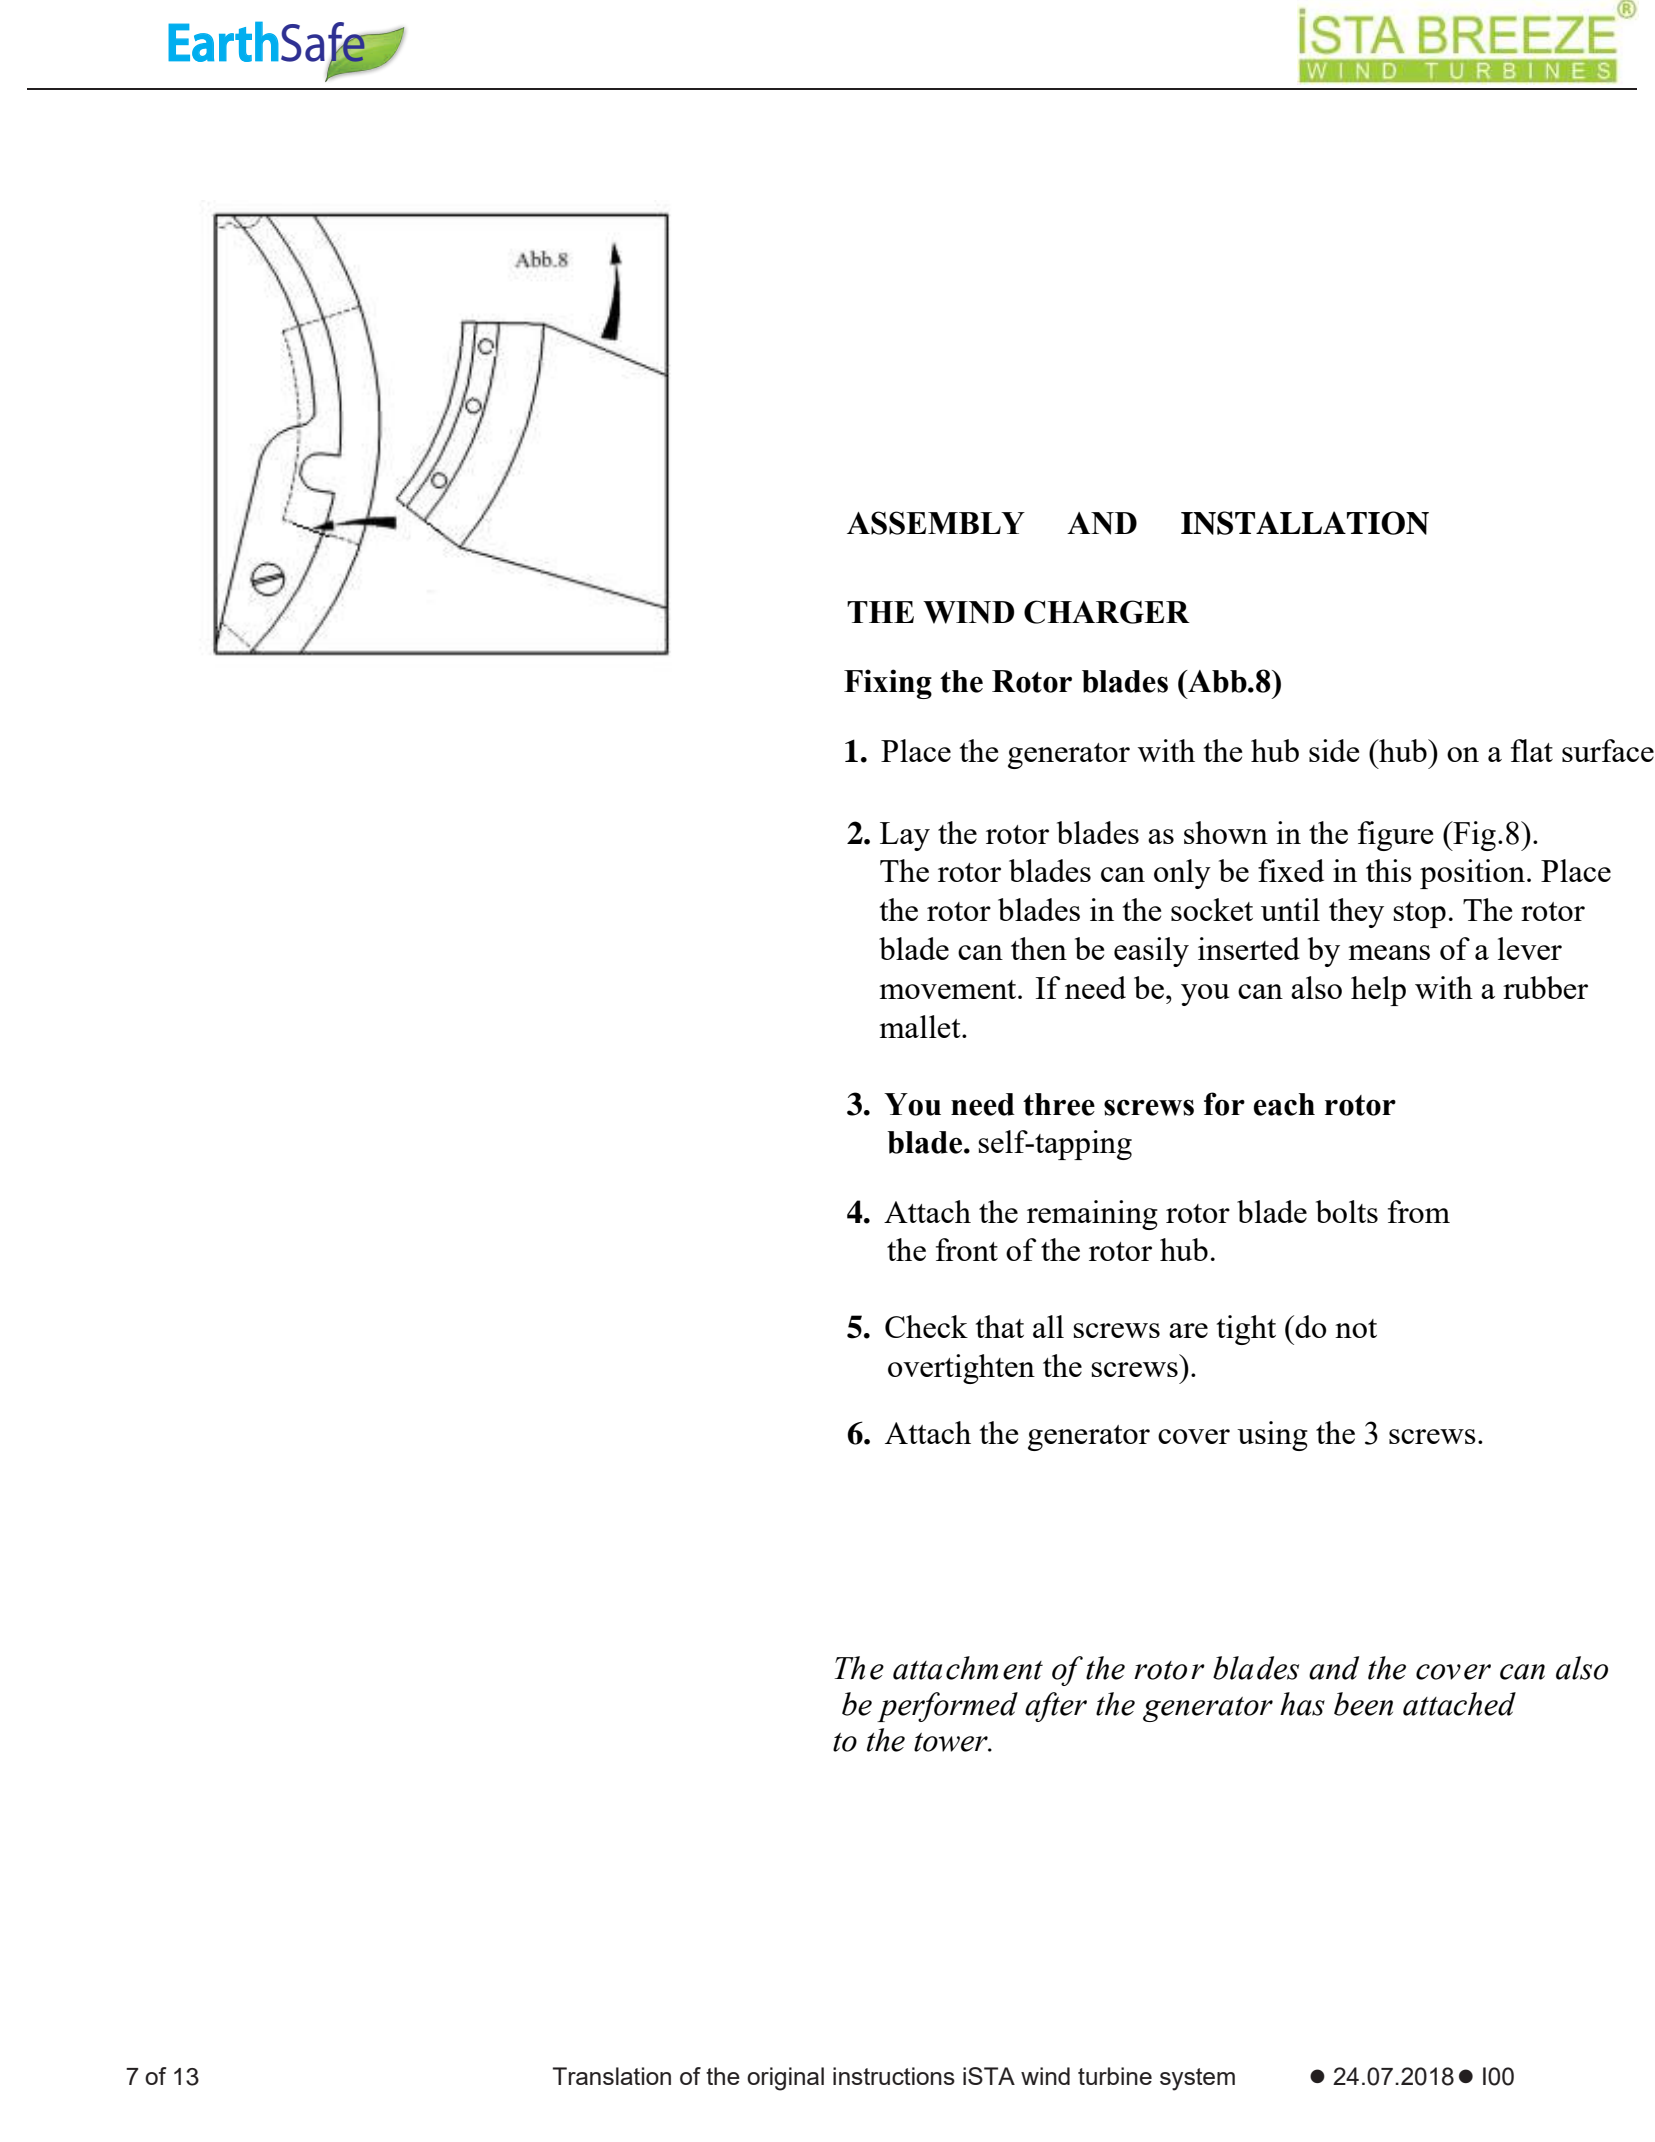  What do you see at coordinates (1000, 1326) in the screenshot?
I see `that` at bounding box center [1000, 1326].
